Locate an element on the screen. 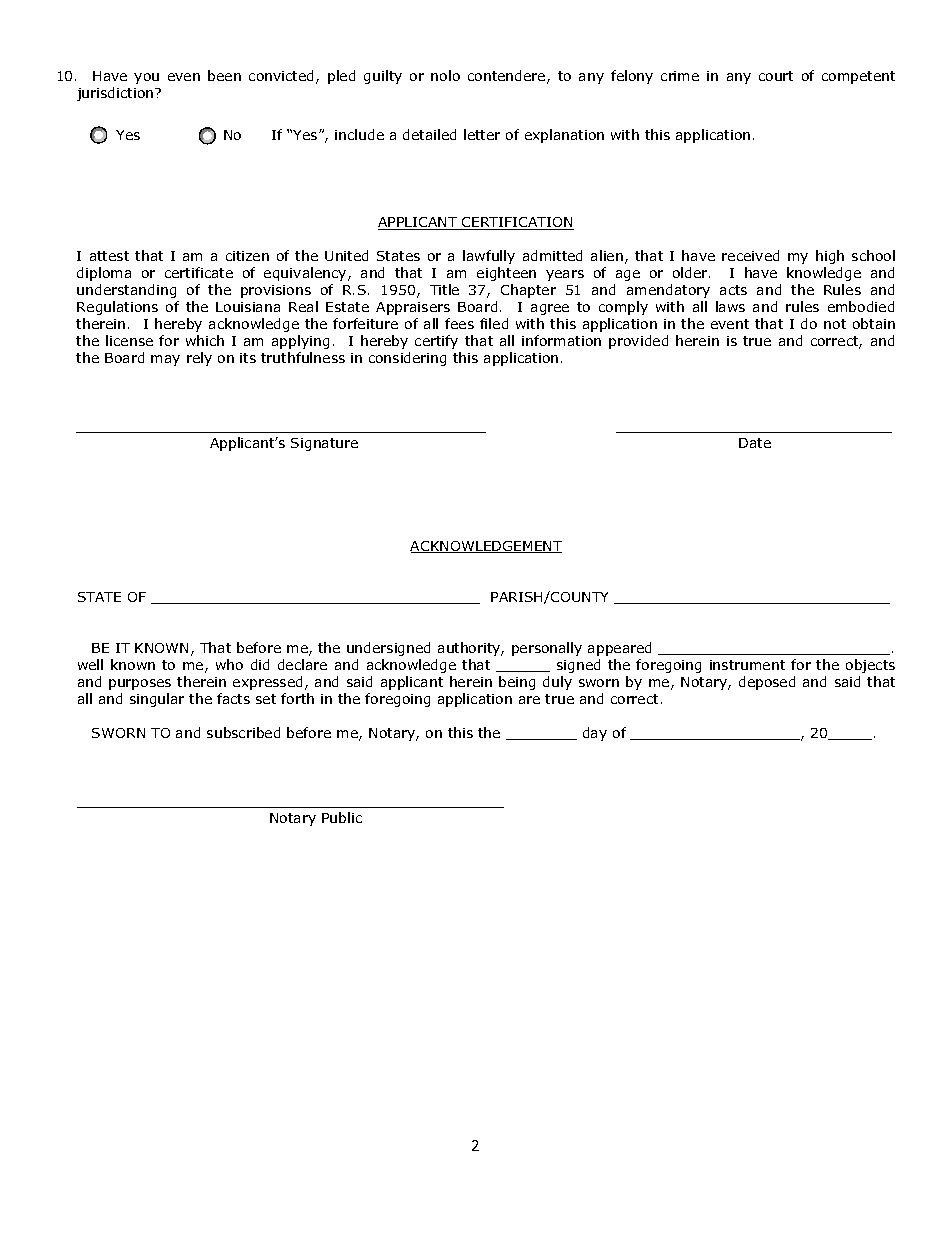 The image size is (952, 1233). instrument is located at coordinates (747, 665).
